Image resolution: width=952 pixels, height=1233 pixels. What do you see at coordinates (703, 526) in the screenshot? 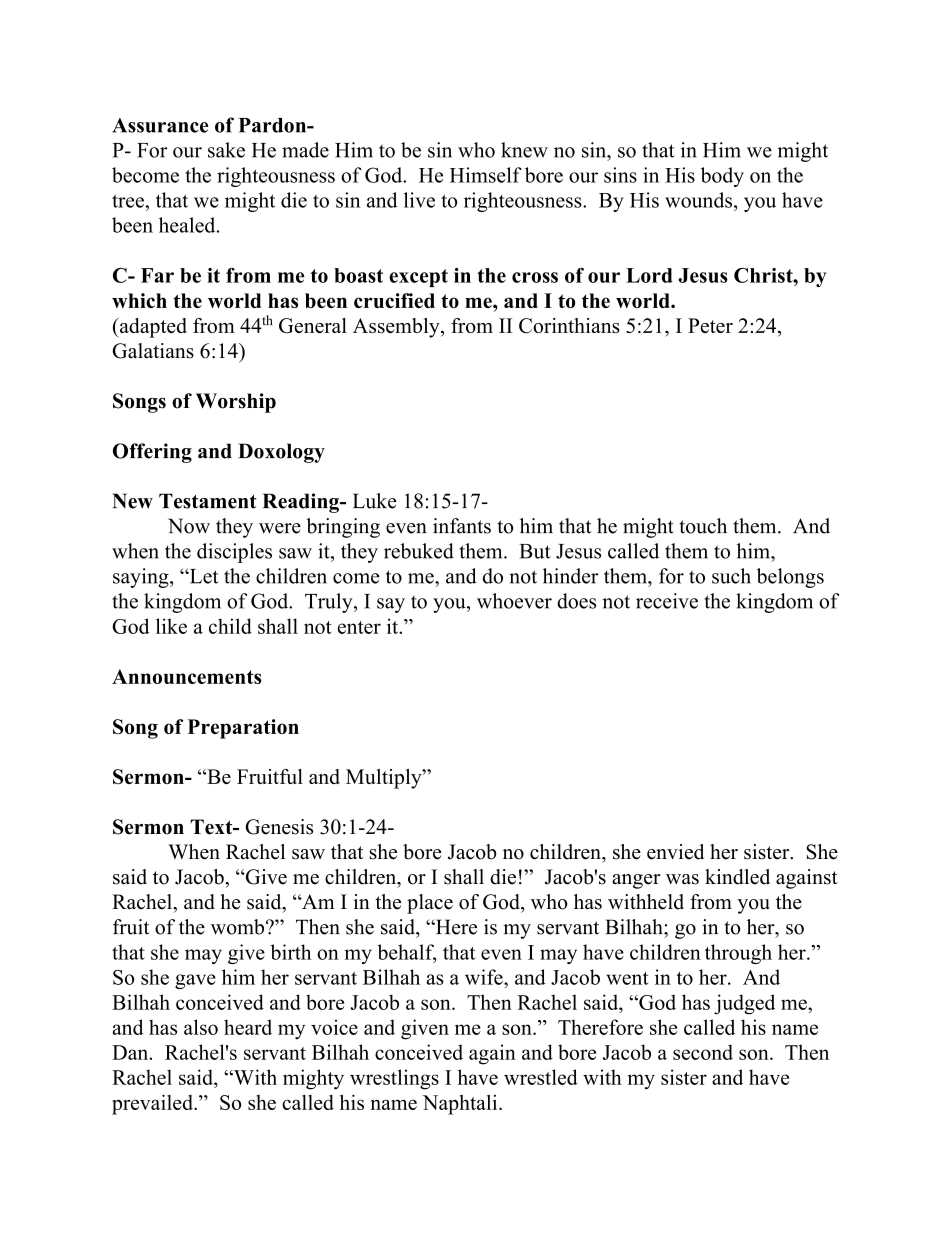
I see `touch` at bounding box center [703, 526].
